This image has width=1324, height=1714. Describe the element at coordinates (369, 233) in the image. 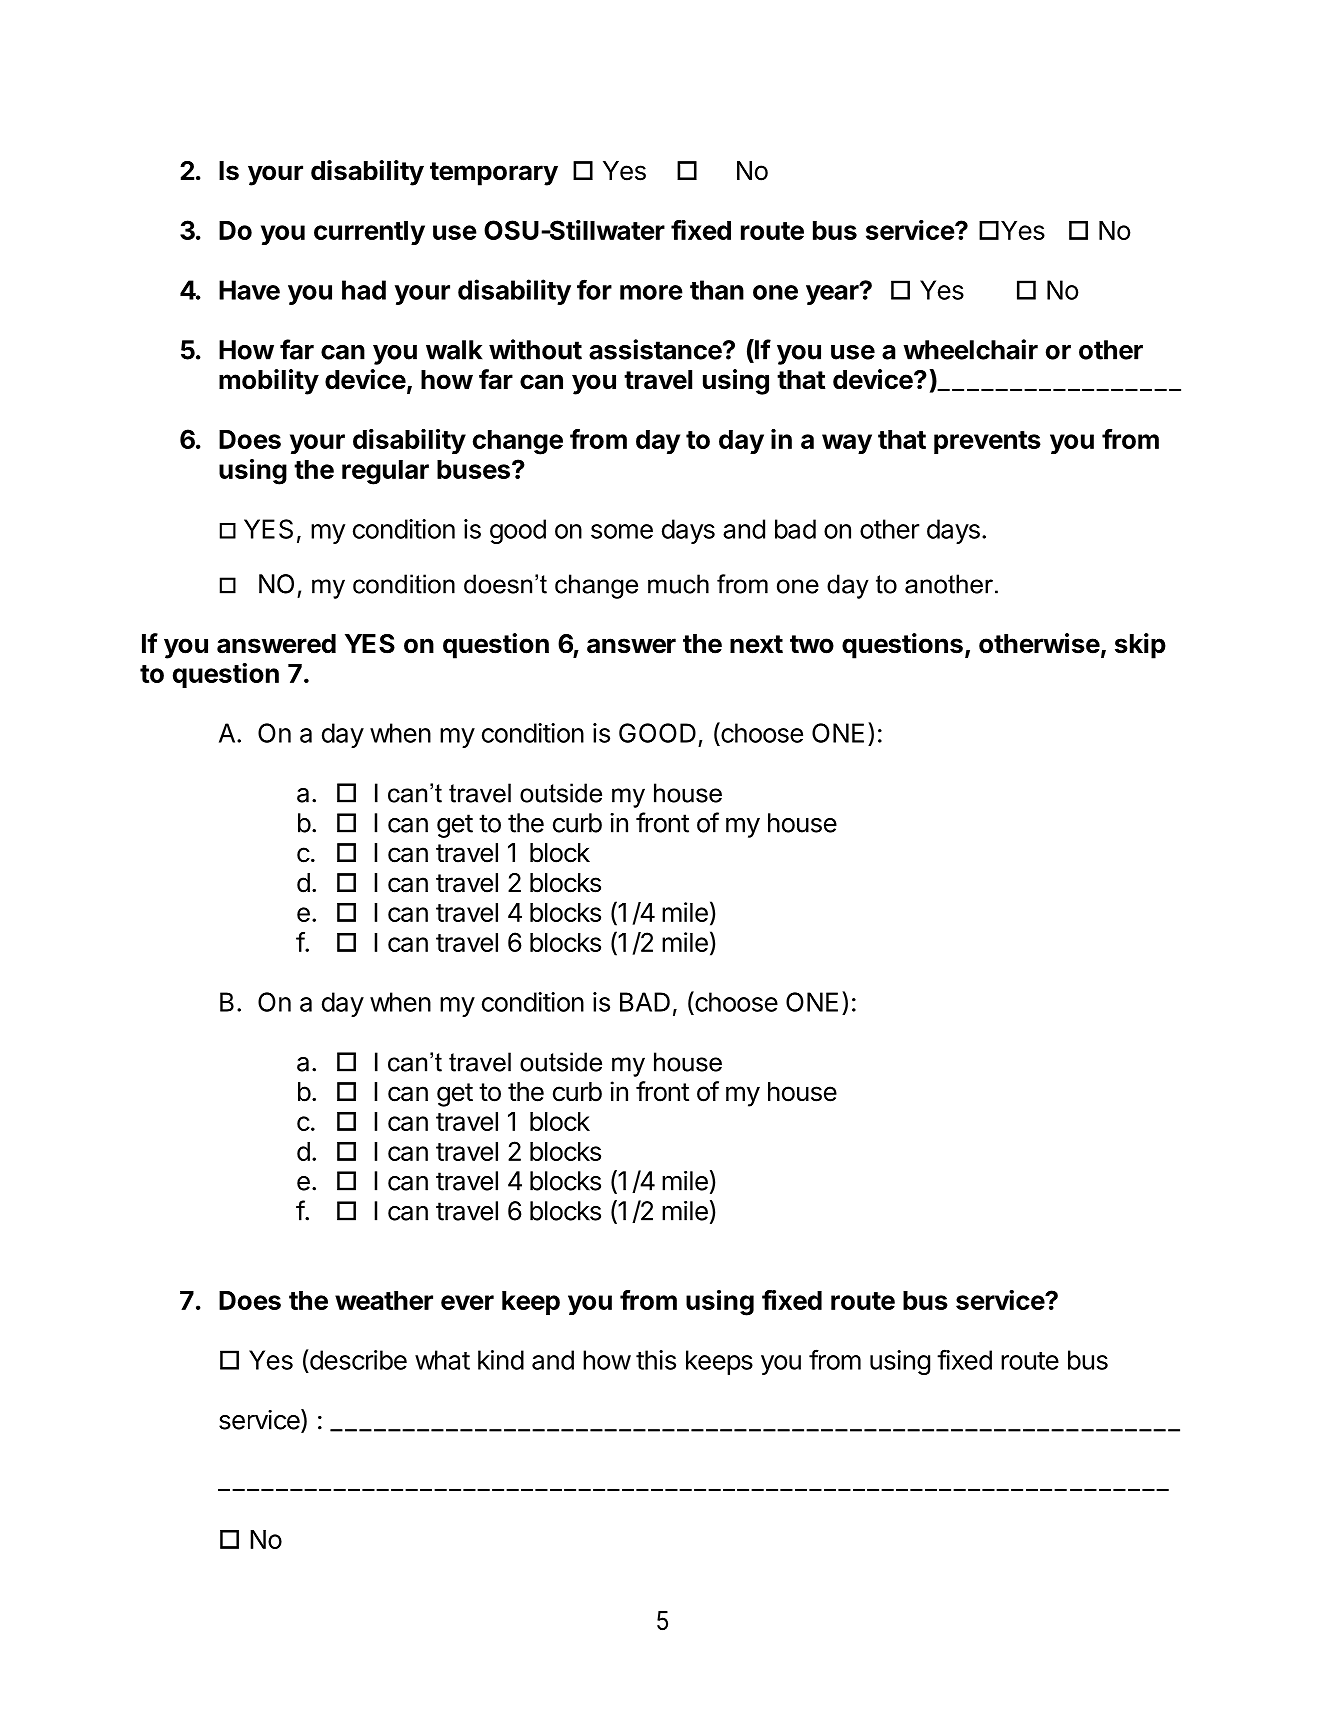

I see `currently` at that location.
